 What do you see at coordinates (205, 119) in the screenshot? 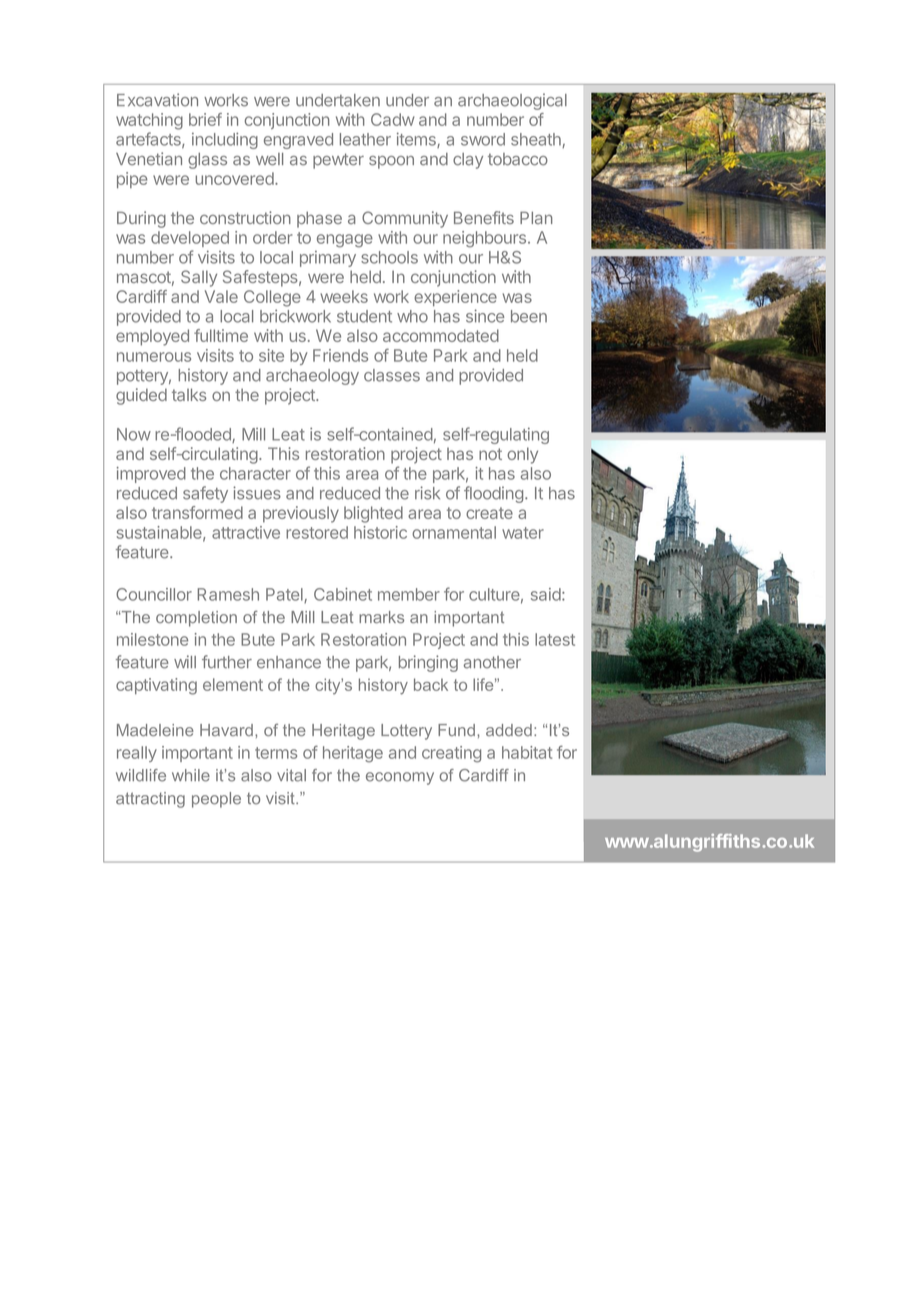
I see `brief` at bounding box center [205, 119].
